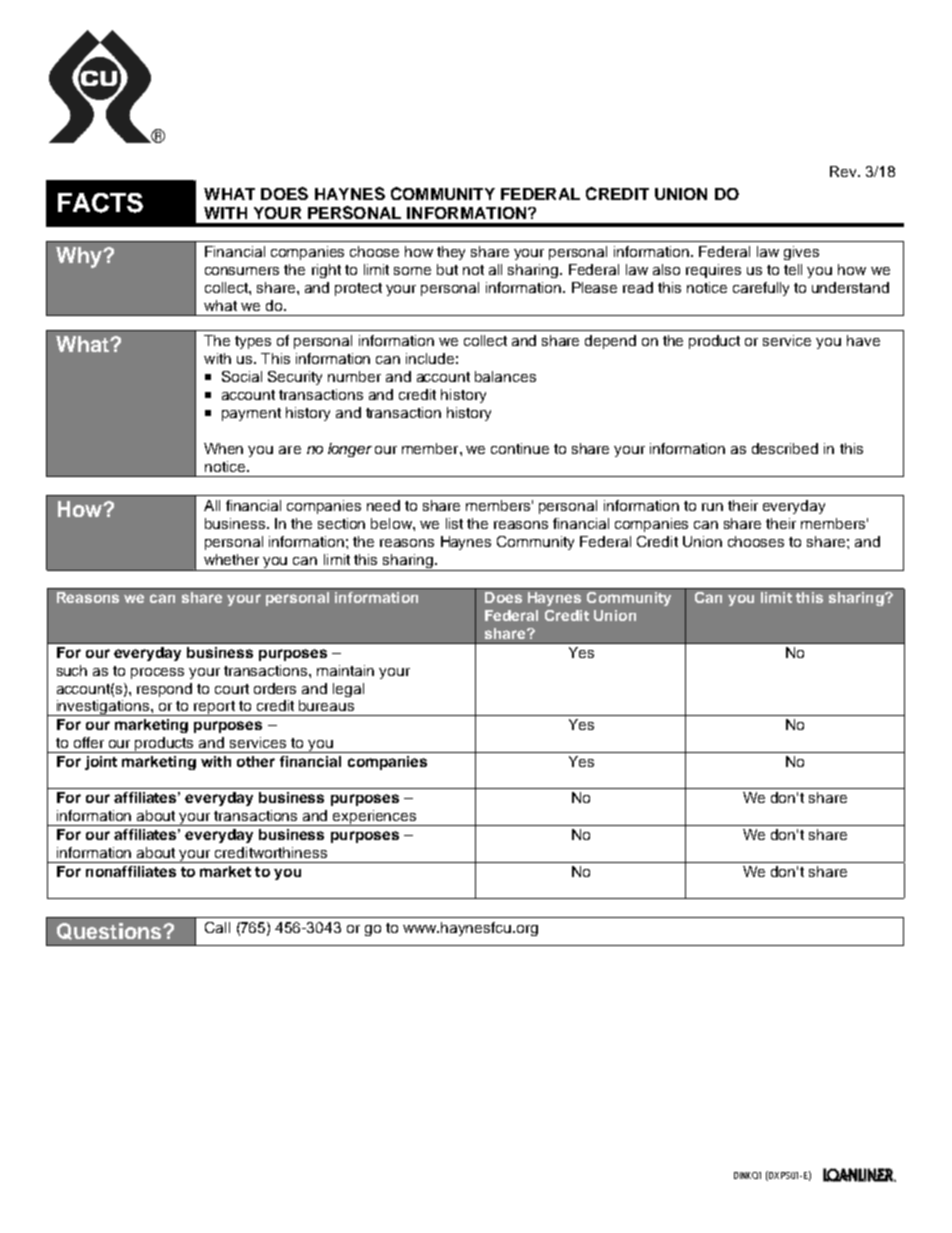 This page has width=952, height=1233. Describe the element at coordinates (447, 269) in the page. I see `but` at that location.
